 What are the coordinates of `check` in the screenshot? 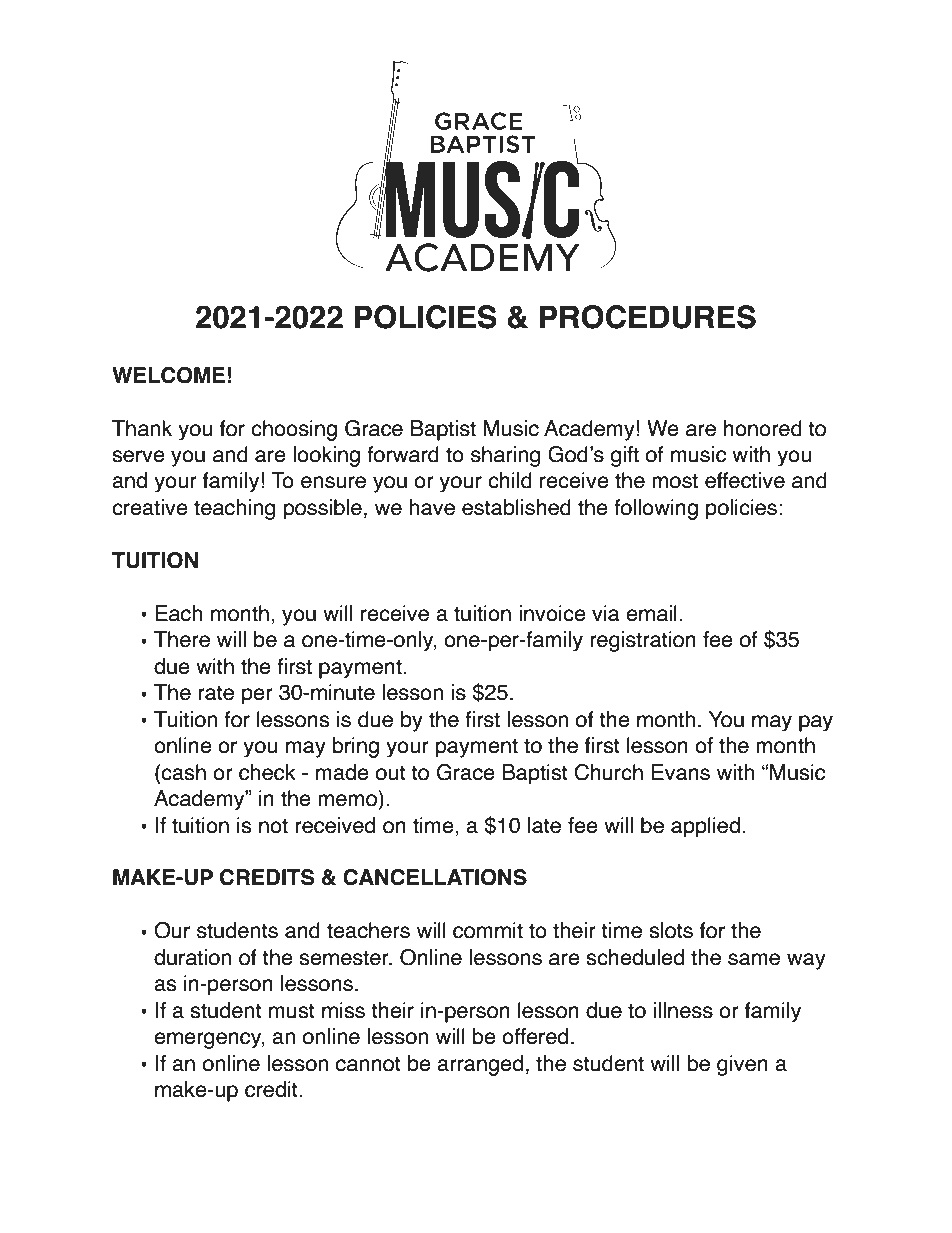 It's located at (267, 772).
